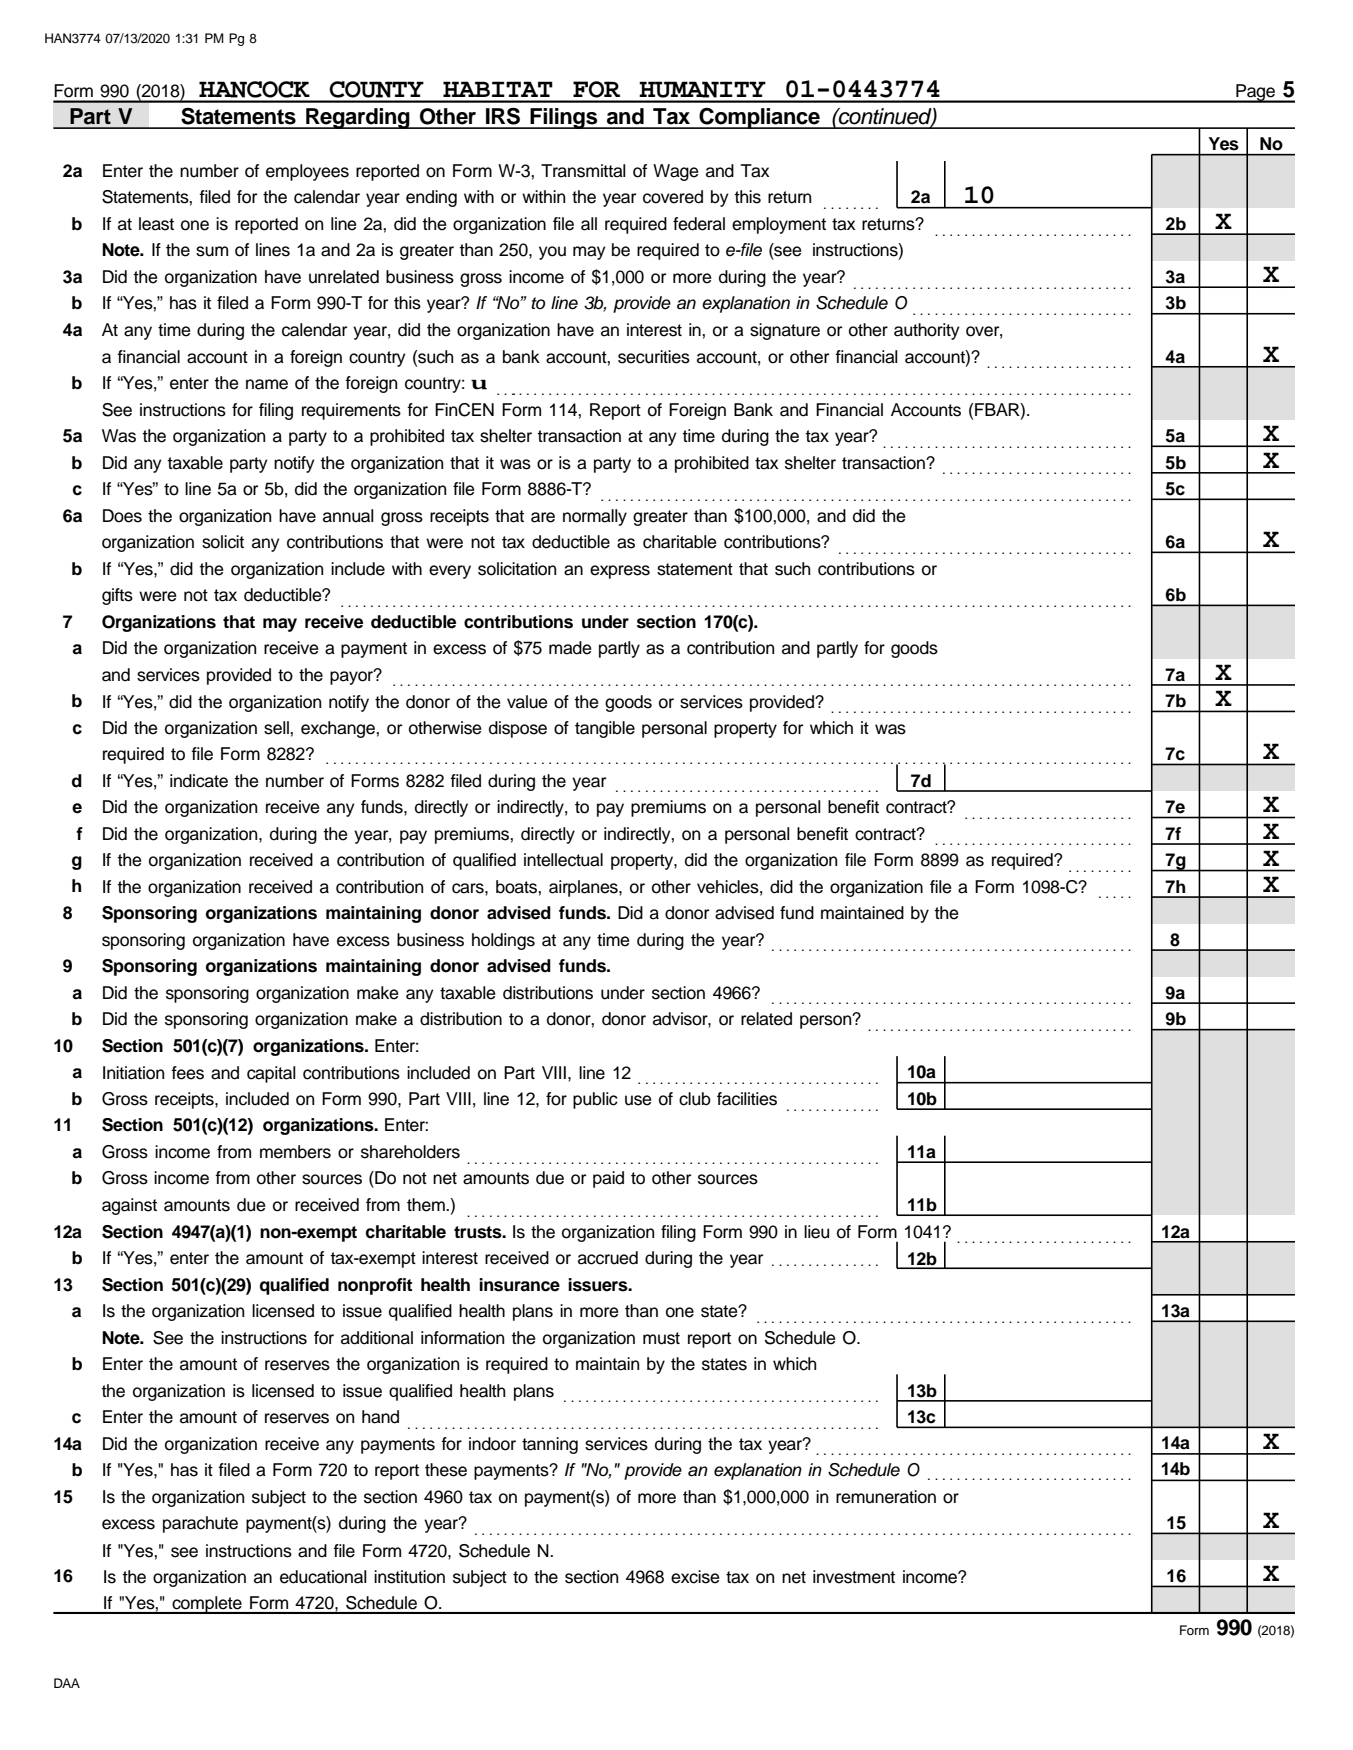 The height and width of the document is (1750, 1353). I want to click on Page, so click(1255, 93).
